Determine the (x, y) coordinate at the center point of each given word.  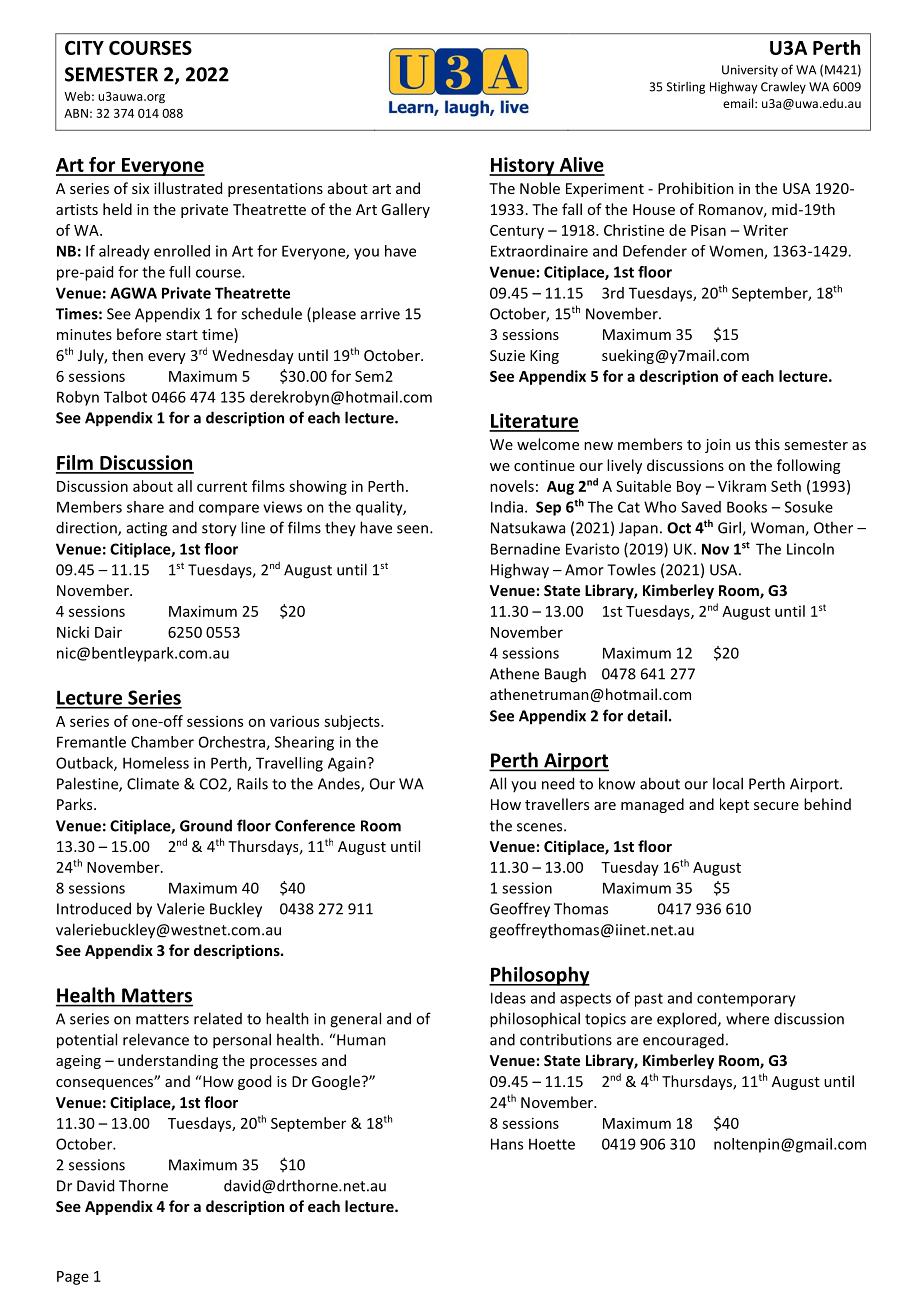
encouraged (683, 1041)
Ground (206, 825)
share (145, 507)
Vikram (742, 486)
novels (512, 486)
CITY (84, 48)
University (750, 71)
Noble (540, 188)
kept (734, 805)
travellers (557, 804)
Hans (507, 1144)
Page (73, 1278)
